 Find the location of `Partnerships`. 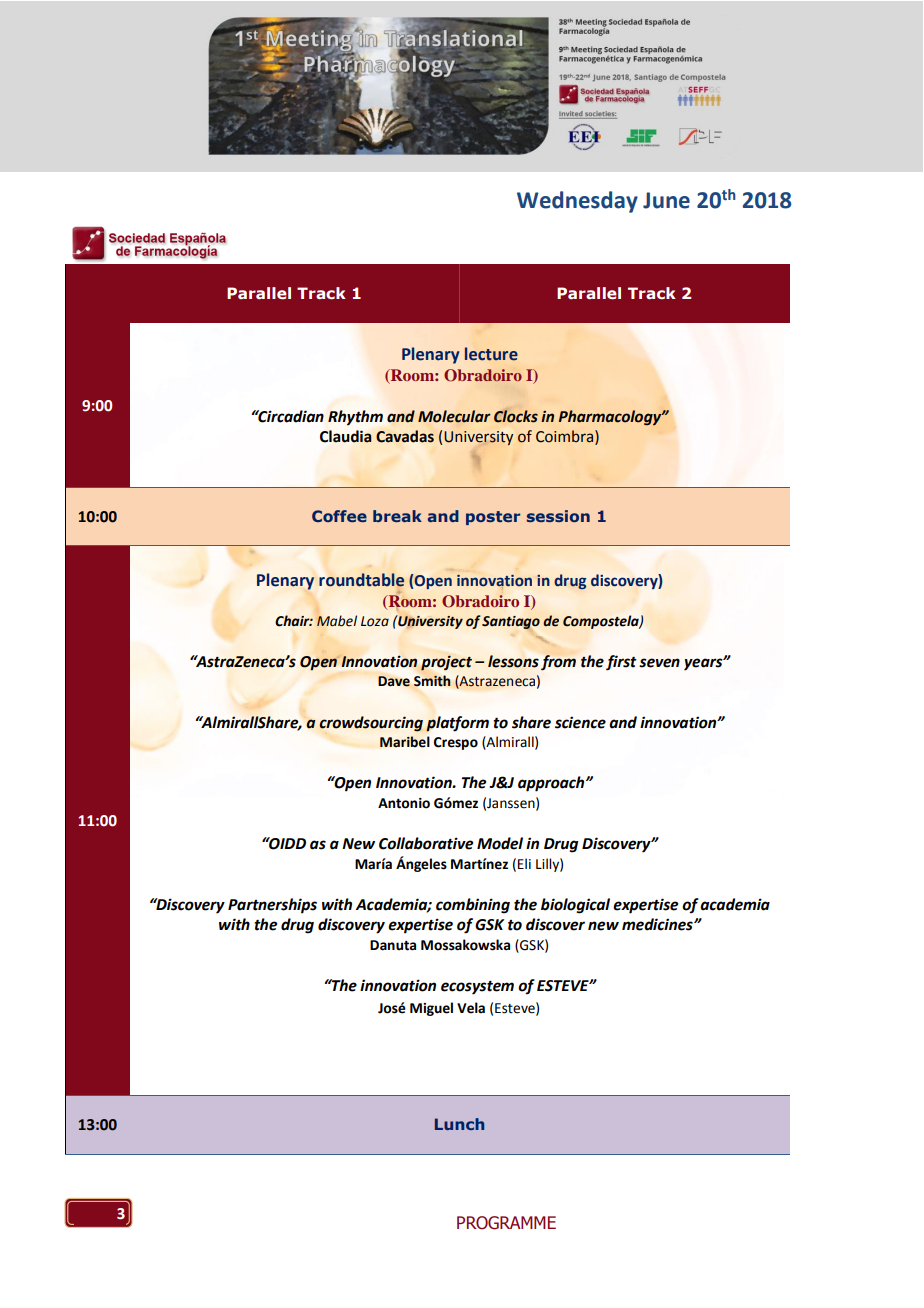

Partnerships is located at coordinates (272, 906).
